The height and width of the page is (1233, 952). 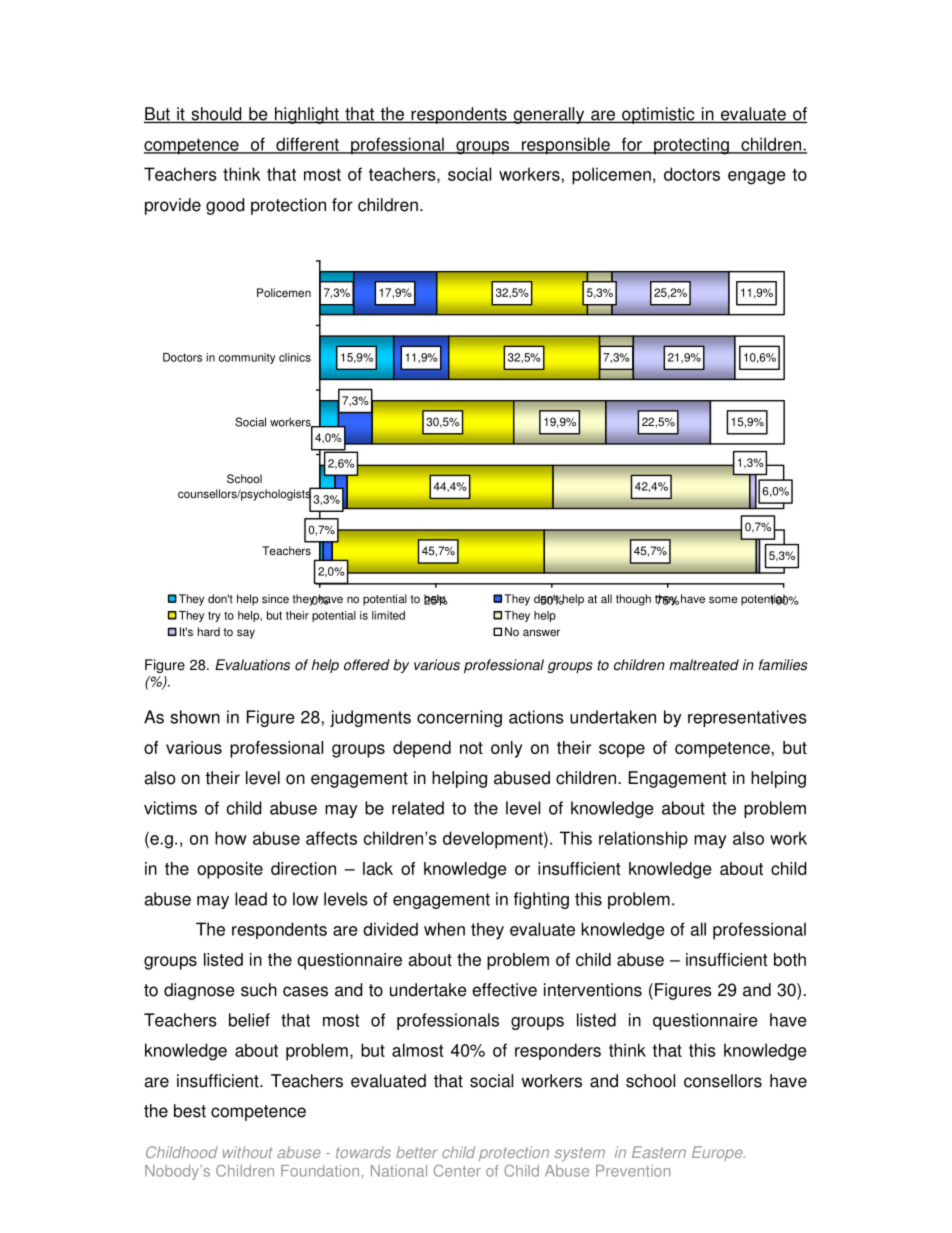 I want to click on relationship, so click(x=643, y=840).
